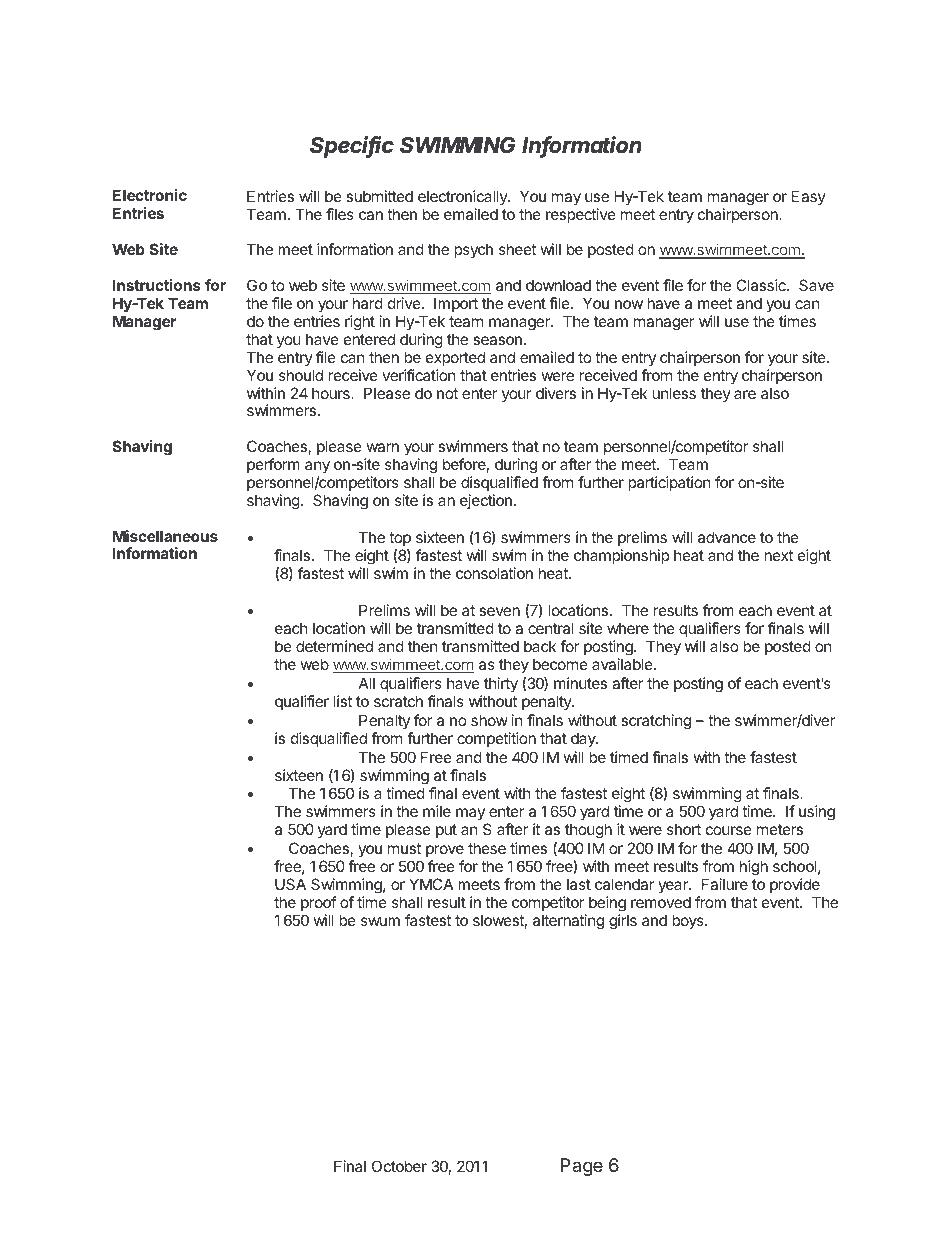 The height and width of the screenshot is (1233, 952). I want to click on available, so click(623, 664).
